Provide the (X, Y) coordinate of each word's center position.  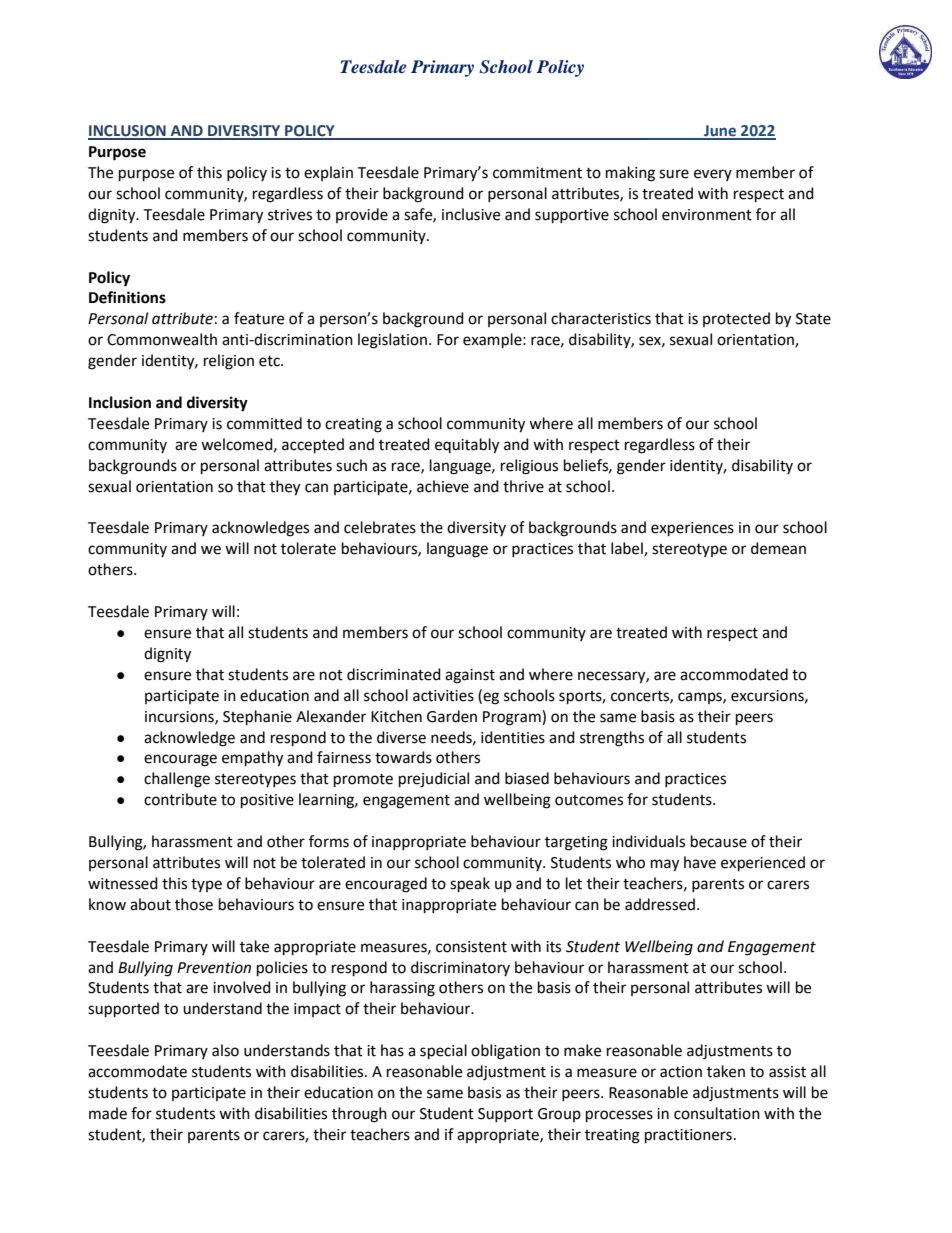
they (285, 488)
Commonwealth (162, 339)
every (713, 175)
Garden (452, 716)
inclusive (471, 214)
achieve (443, 486)
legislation (394, 341)
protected (736, 319)
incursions (180, 717)
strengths (612, 739)
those (194, 904)
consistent (471, 947)
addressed (661, 904)
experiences (692, 529)
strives (290, 215)
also (225, 1050)
